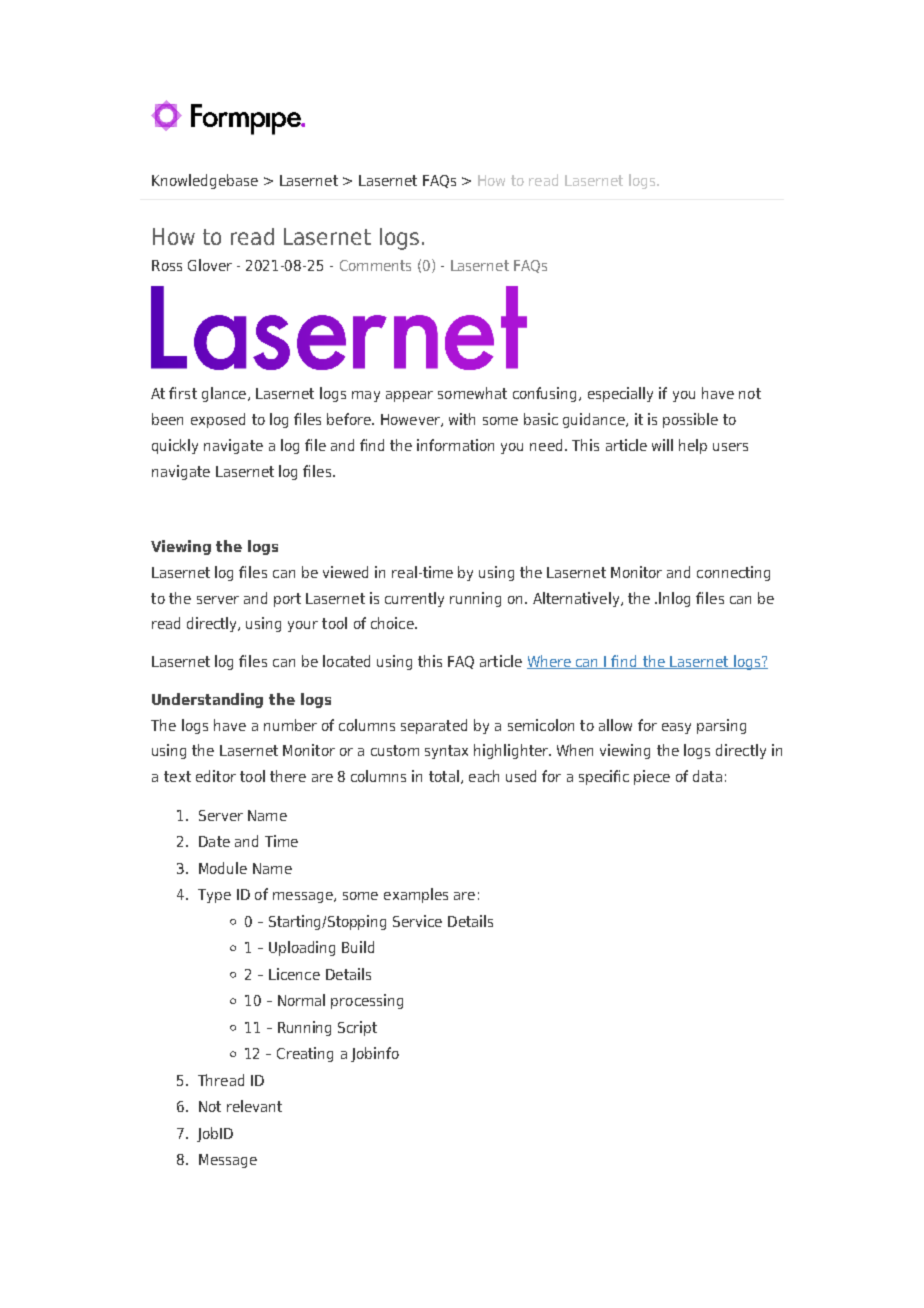 Image resolution: width=924 pixels, height=1308 pixels. I want to click on especially, so click(620, 394).
